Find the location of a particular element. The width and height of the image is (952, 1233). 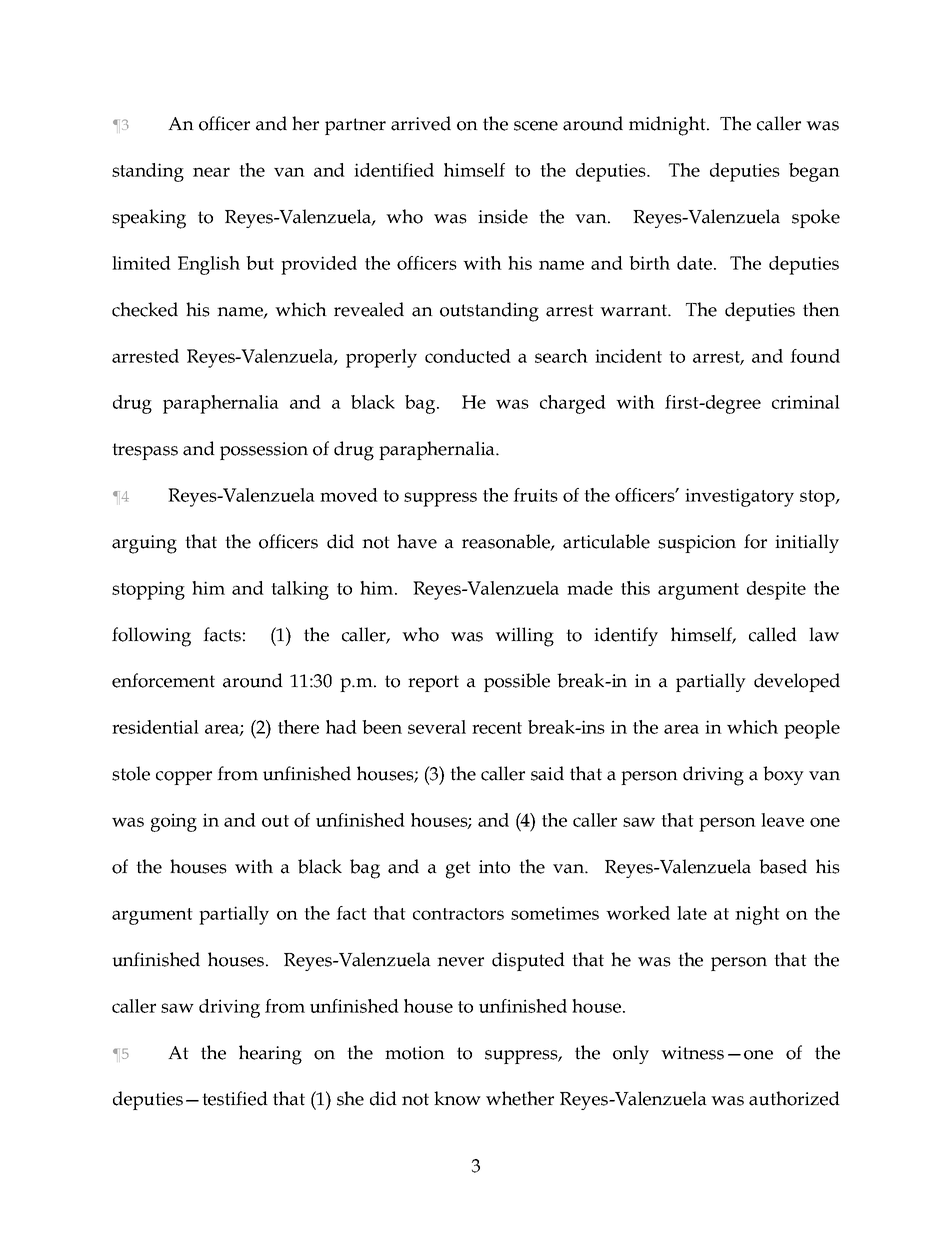

near is located at coordinates (211, 172).
